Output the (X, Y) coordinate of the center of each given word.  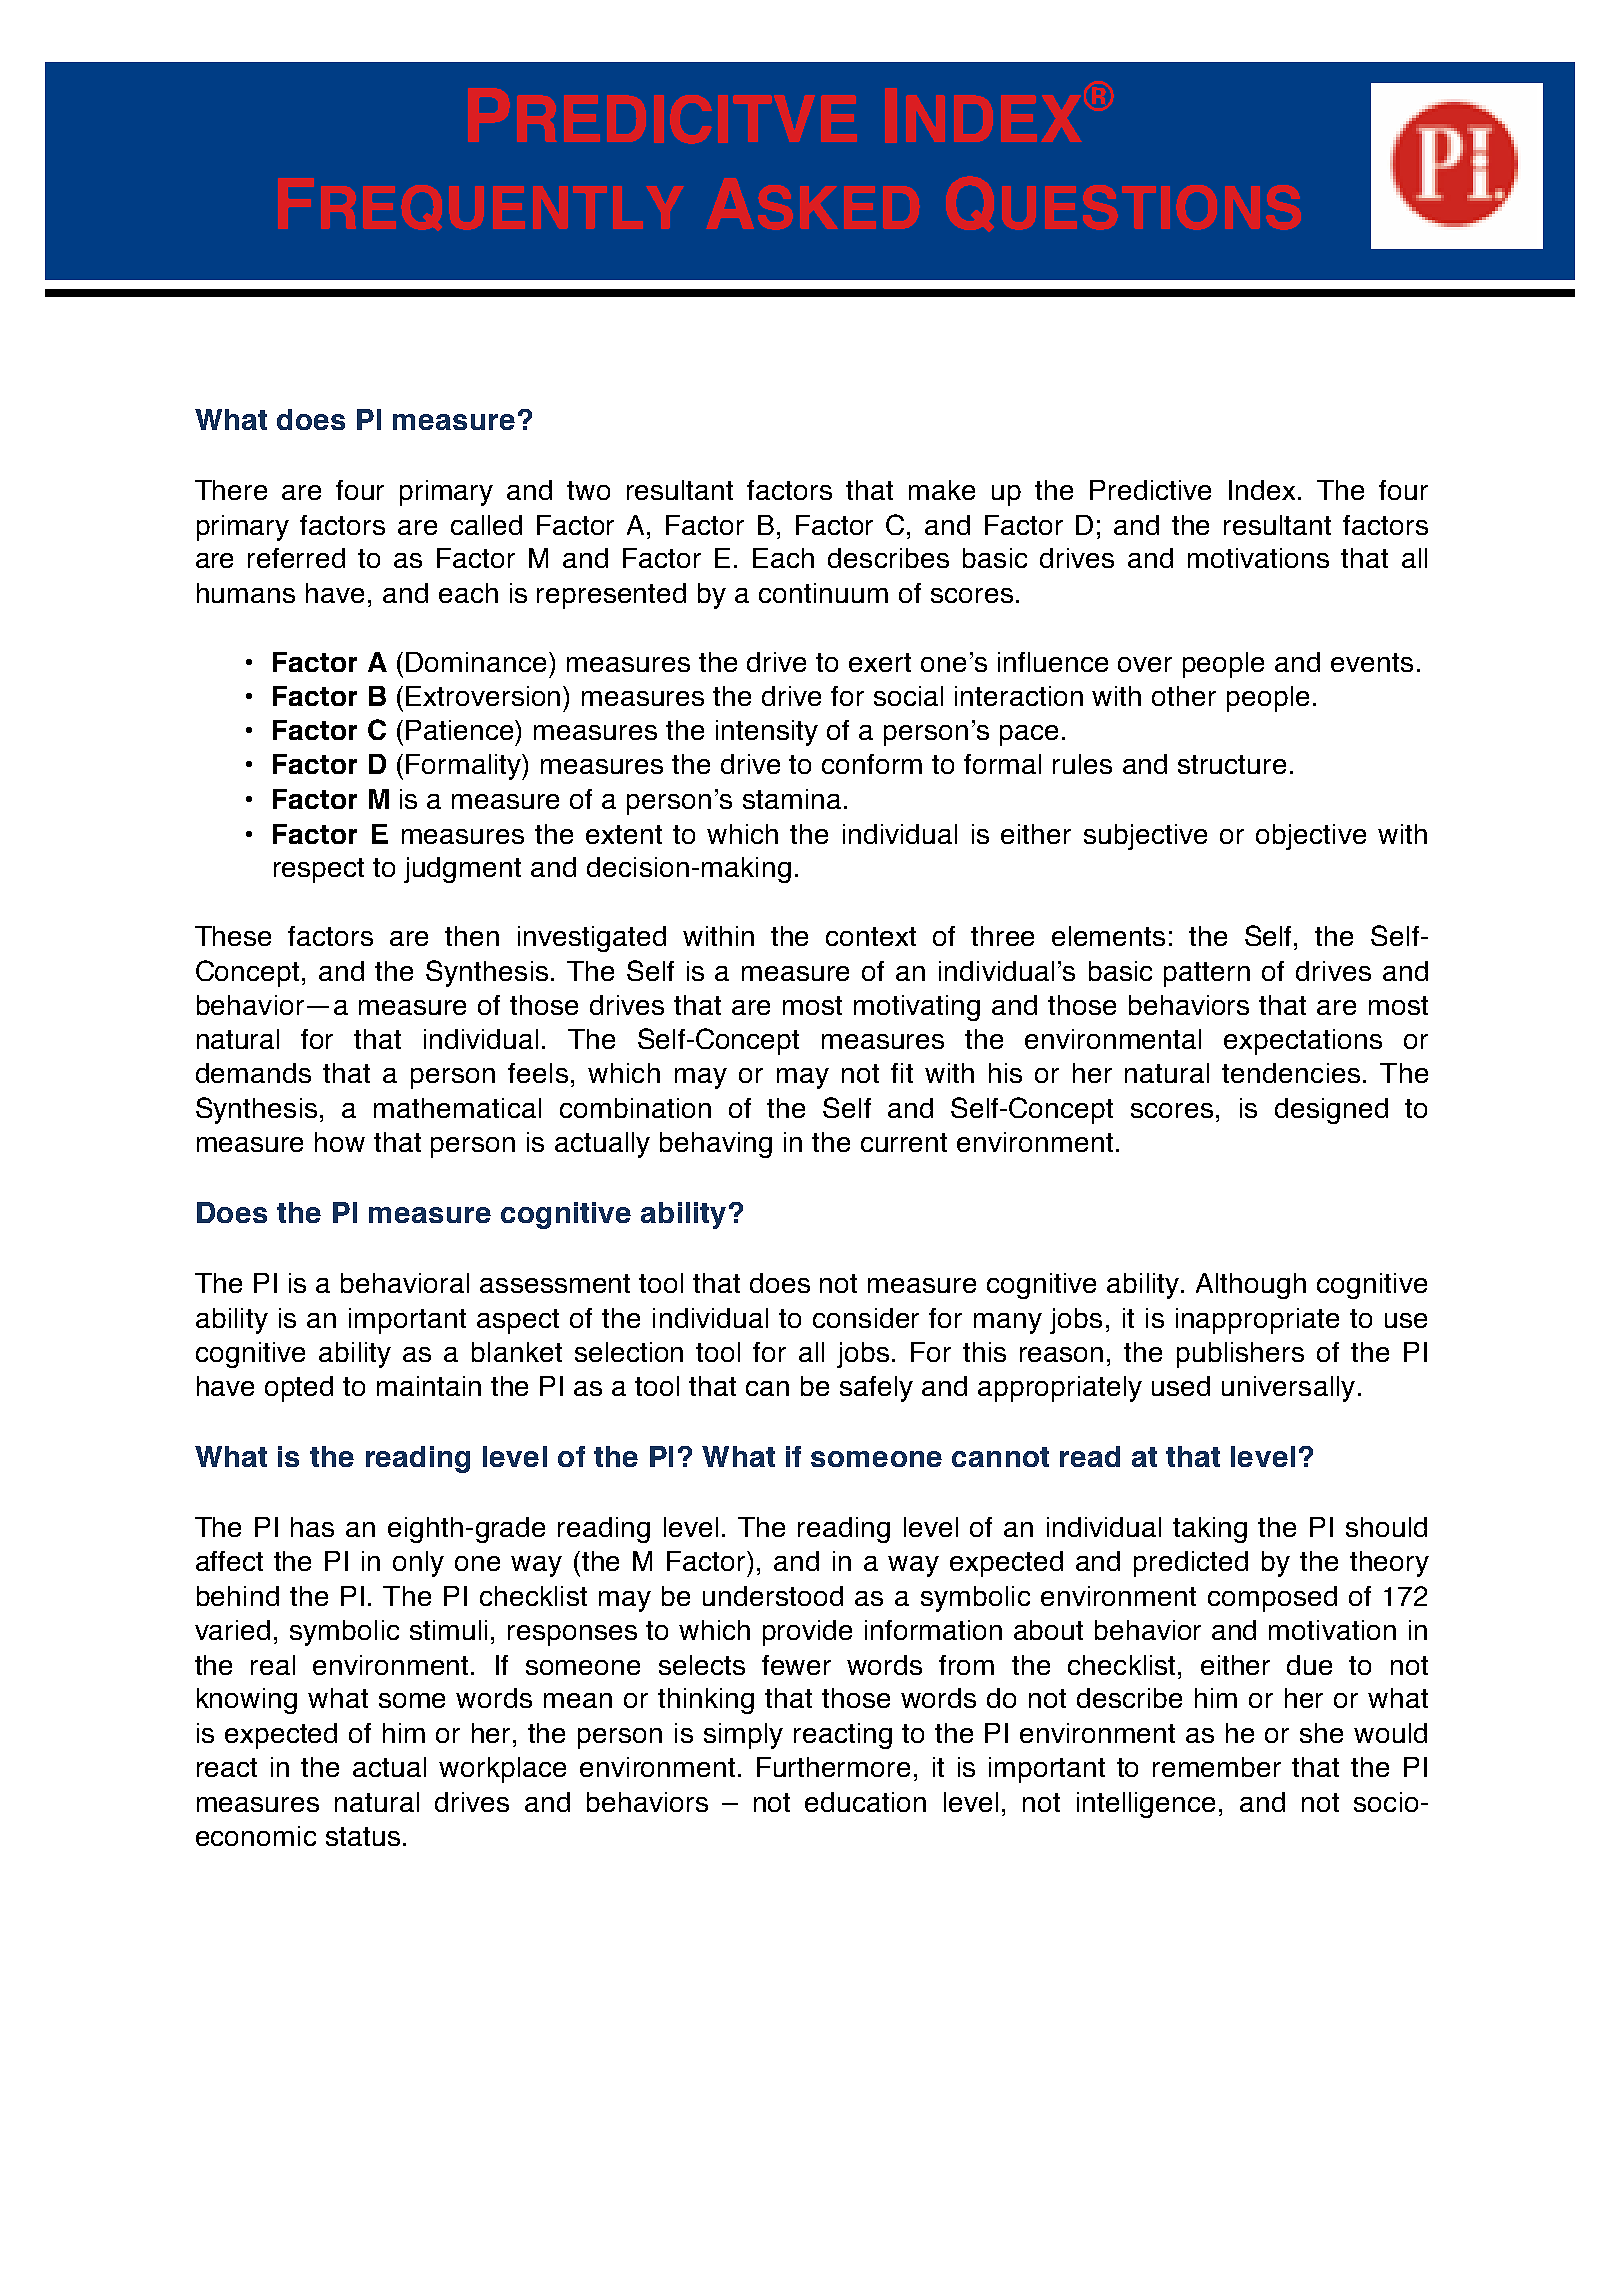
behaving (716, 1145)
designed (1331, 1111)
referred (296, 558)
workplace (502, 1770)
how (340, 1142)
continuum (823, 593)
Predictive (1150, 490)
